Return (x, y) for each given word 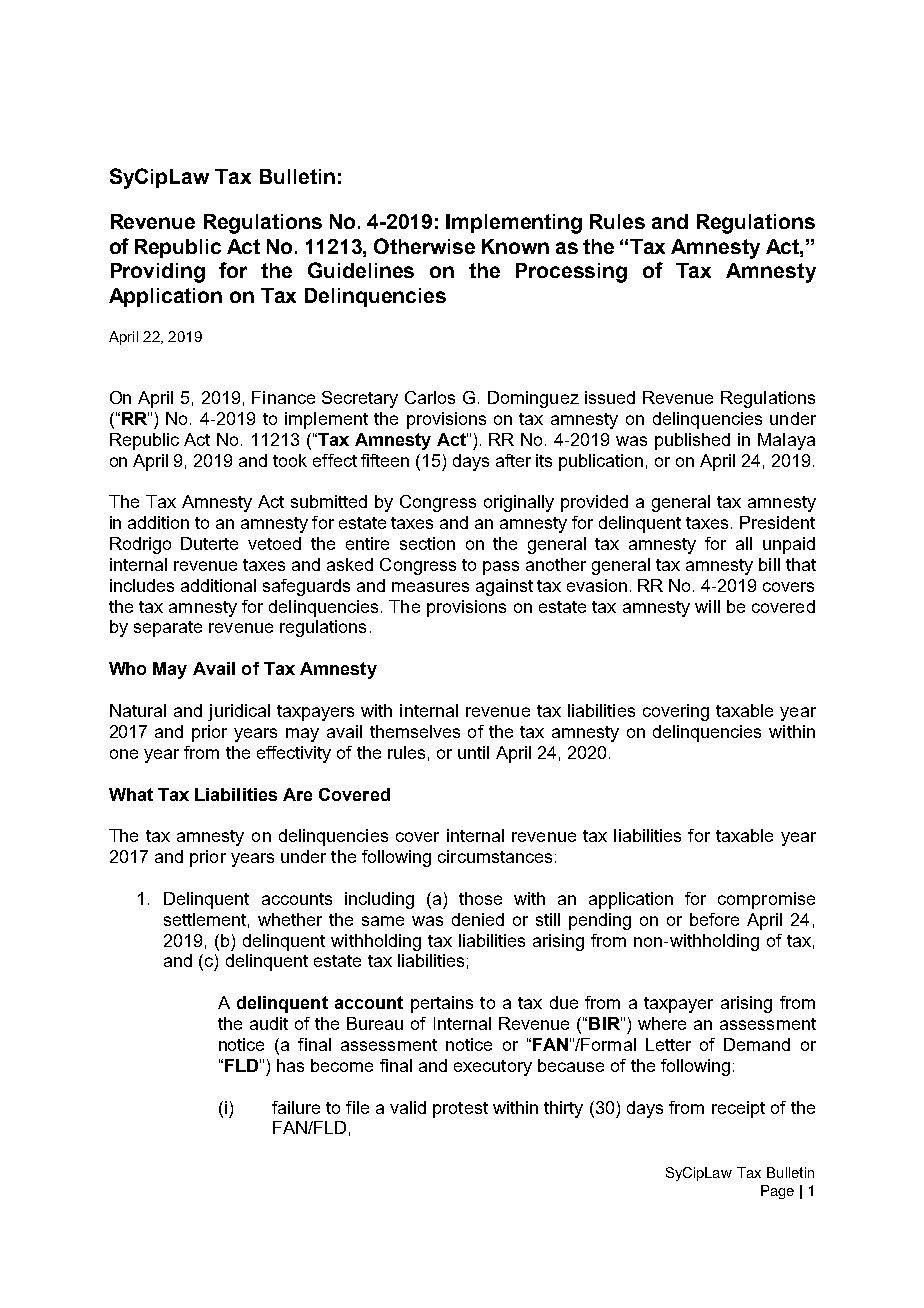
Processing (571, 273)
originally (519, 503)
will (707, 606)
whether (290, 919)
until (473, 752)
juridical (239, 712)
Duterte (209, 543)
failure (296, 1107)
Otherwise (424, 246)
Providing (158, 273)
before (714, 919)
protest (460, 1110)
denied (478, 919)
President (777, 522)
